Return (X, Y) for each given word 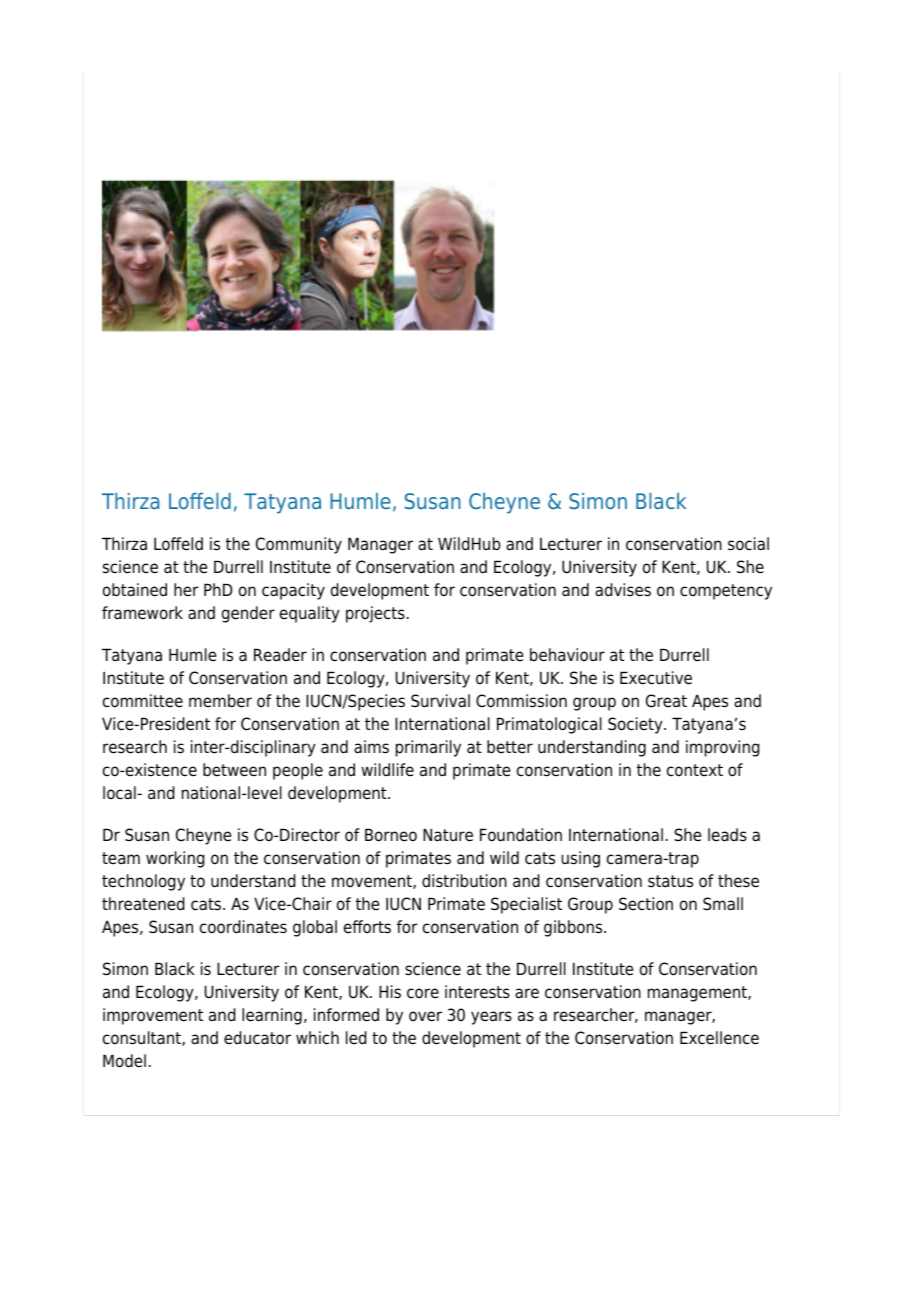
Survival (440, 701)
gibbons (574, 928)
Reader (280, 655)
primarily (428, 748)
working (175, 859)
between (234, 770)
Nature (448, 835)
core (423, 993)
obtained (135, 590)
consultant (143, 1038)
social (748, 544)
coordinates (243, 927)
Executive (656, 678)
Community (299, 545)
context (695, 770)
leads (727, 835)
